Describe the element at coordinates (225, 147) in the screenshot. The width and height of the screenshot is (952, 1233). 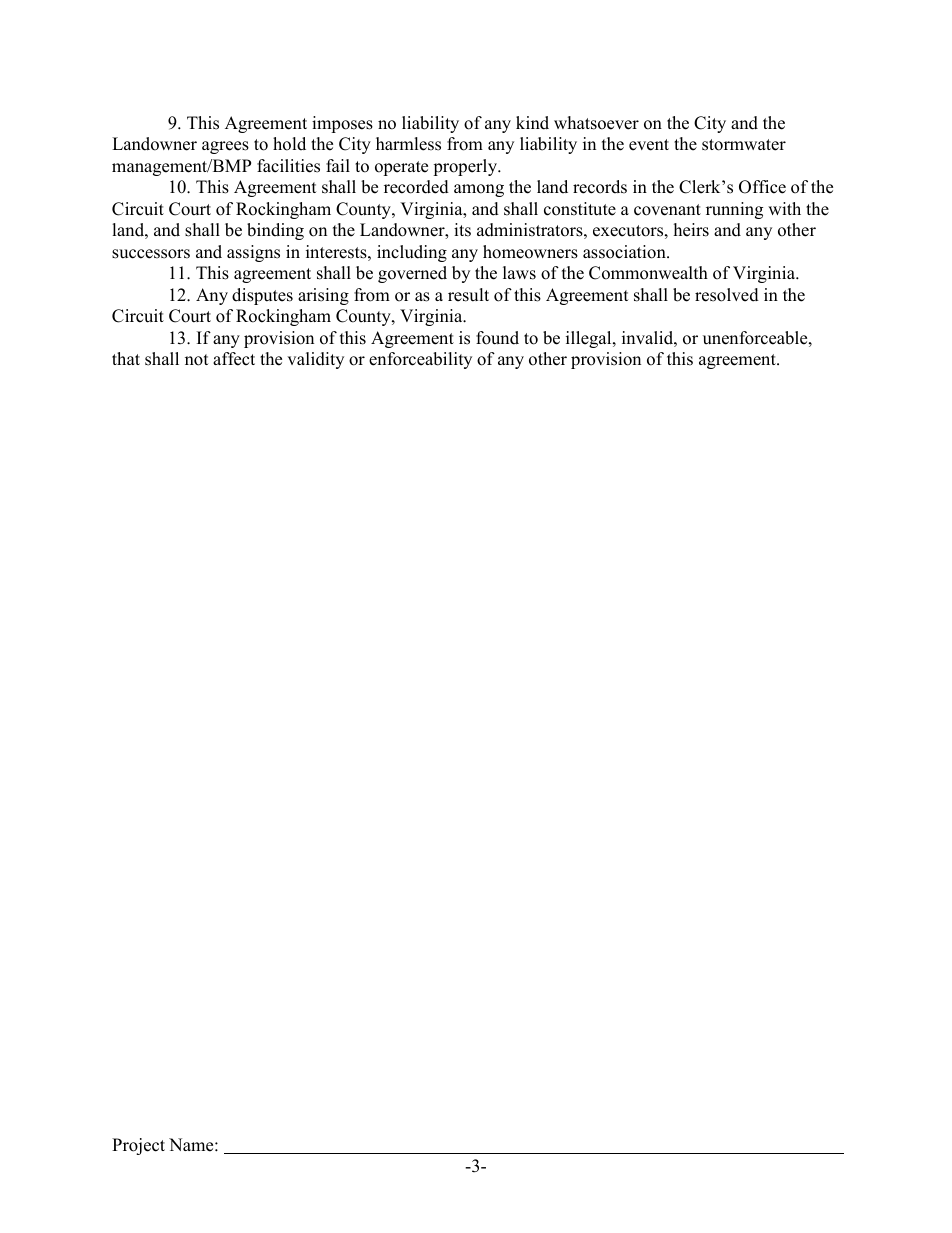
I see `agrees` at that location.
